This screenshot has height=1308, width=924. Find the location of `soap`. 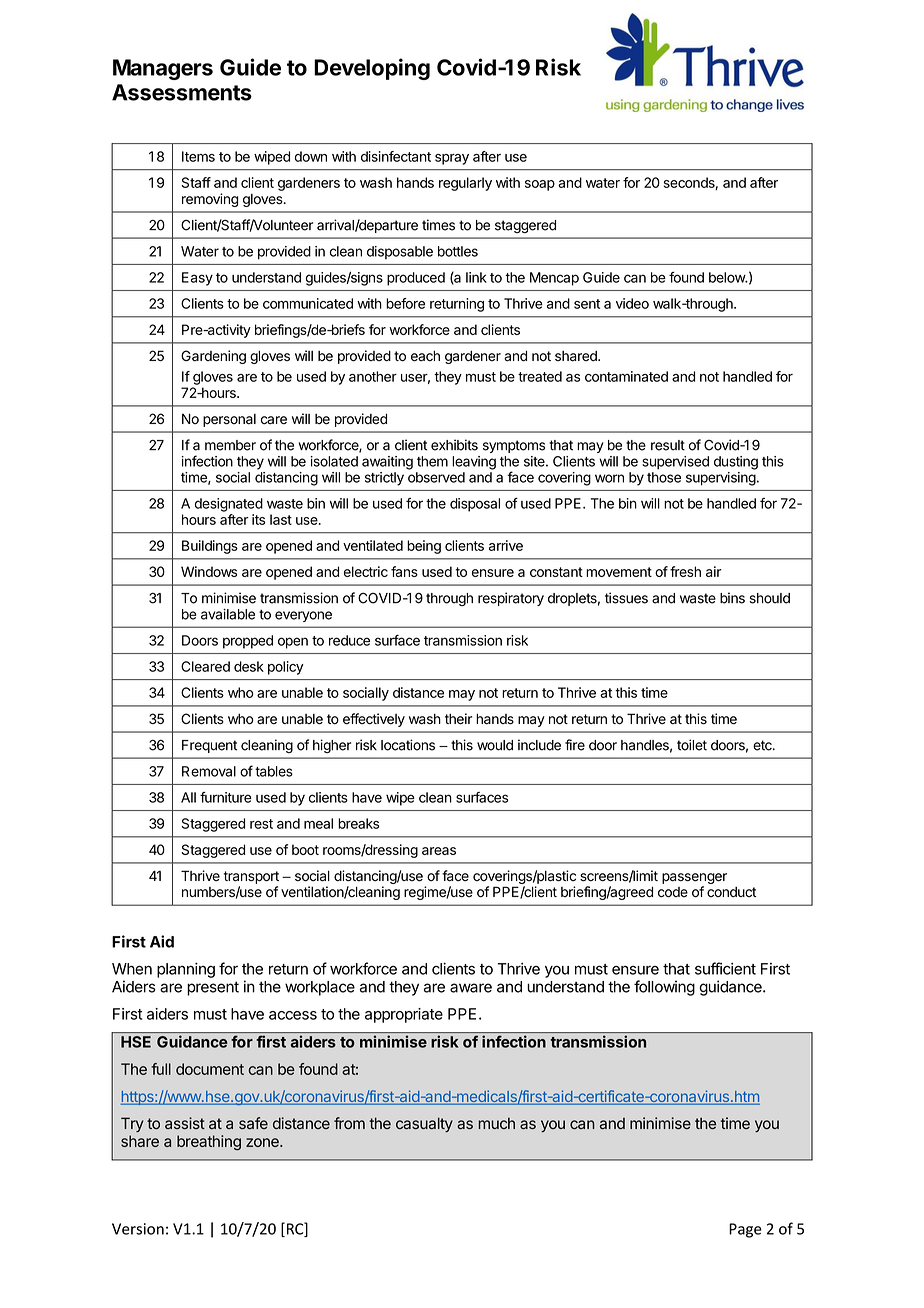

soap is located at coordinates (540, 185).
